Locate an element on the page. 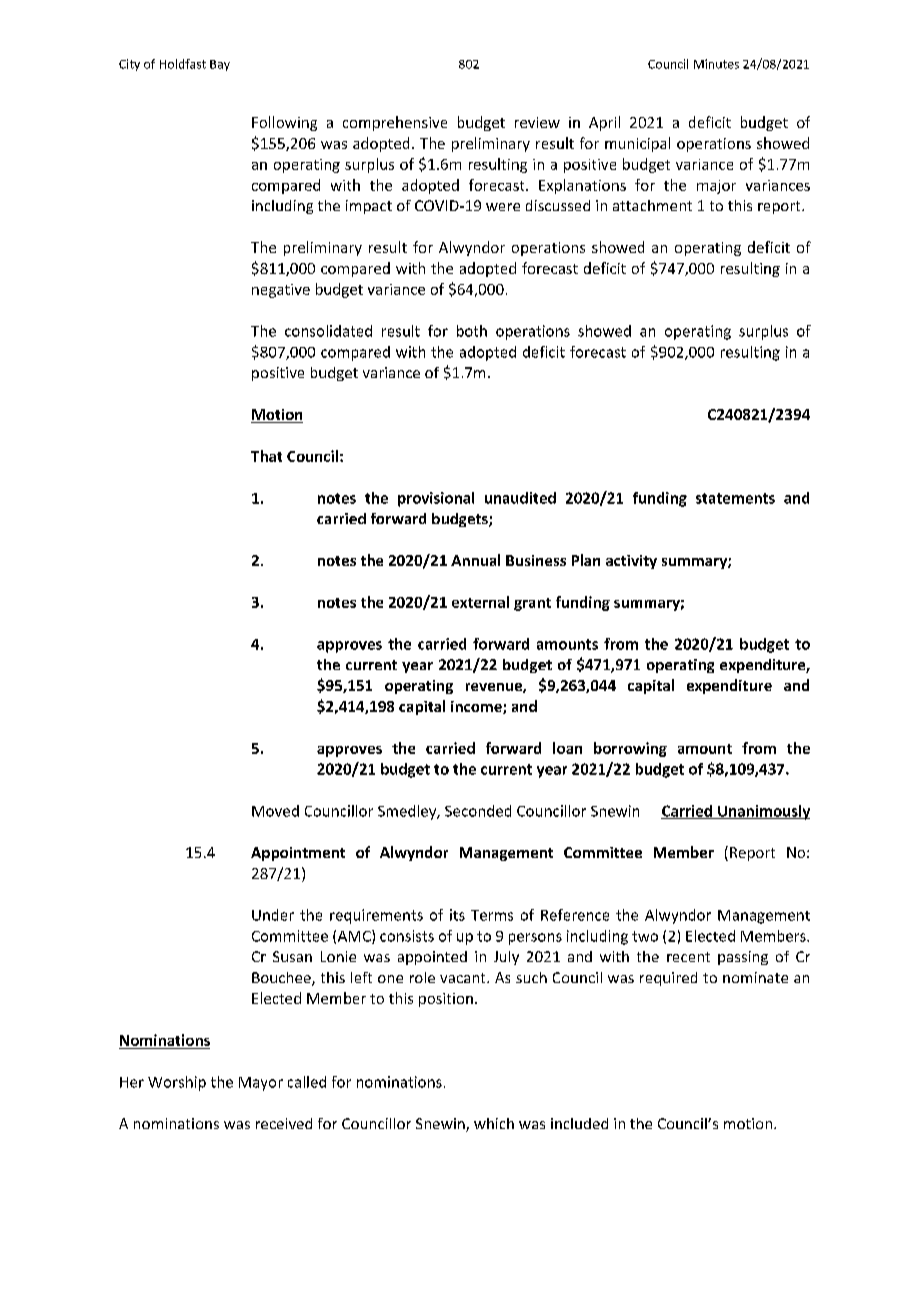 The height and width of the page is (1308, 924). Moved is located at coordinates (275, 811).
